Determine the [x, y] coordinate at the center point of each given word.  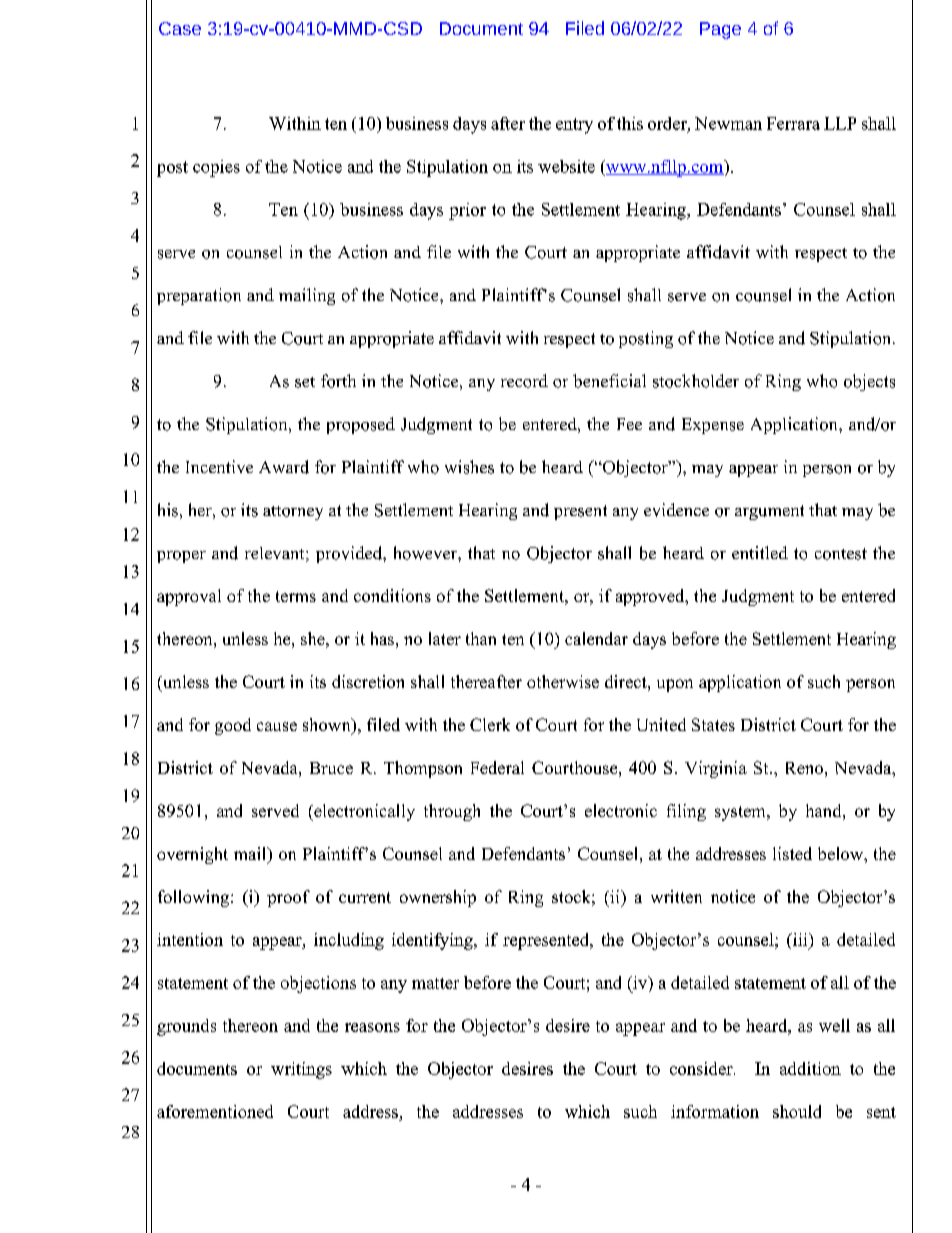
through [452, 812]
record [524, 381]
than [481, 638]
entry [574, 126]
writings [301, 1070]
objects [869, 382]
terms [296, 596]
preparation [199, 296]
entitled [760, 552]
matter [435, 983]
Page [720, 30]
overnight [192, 855]
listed [792, 853]
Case [180, 28]
